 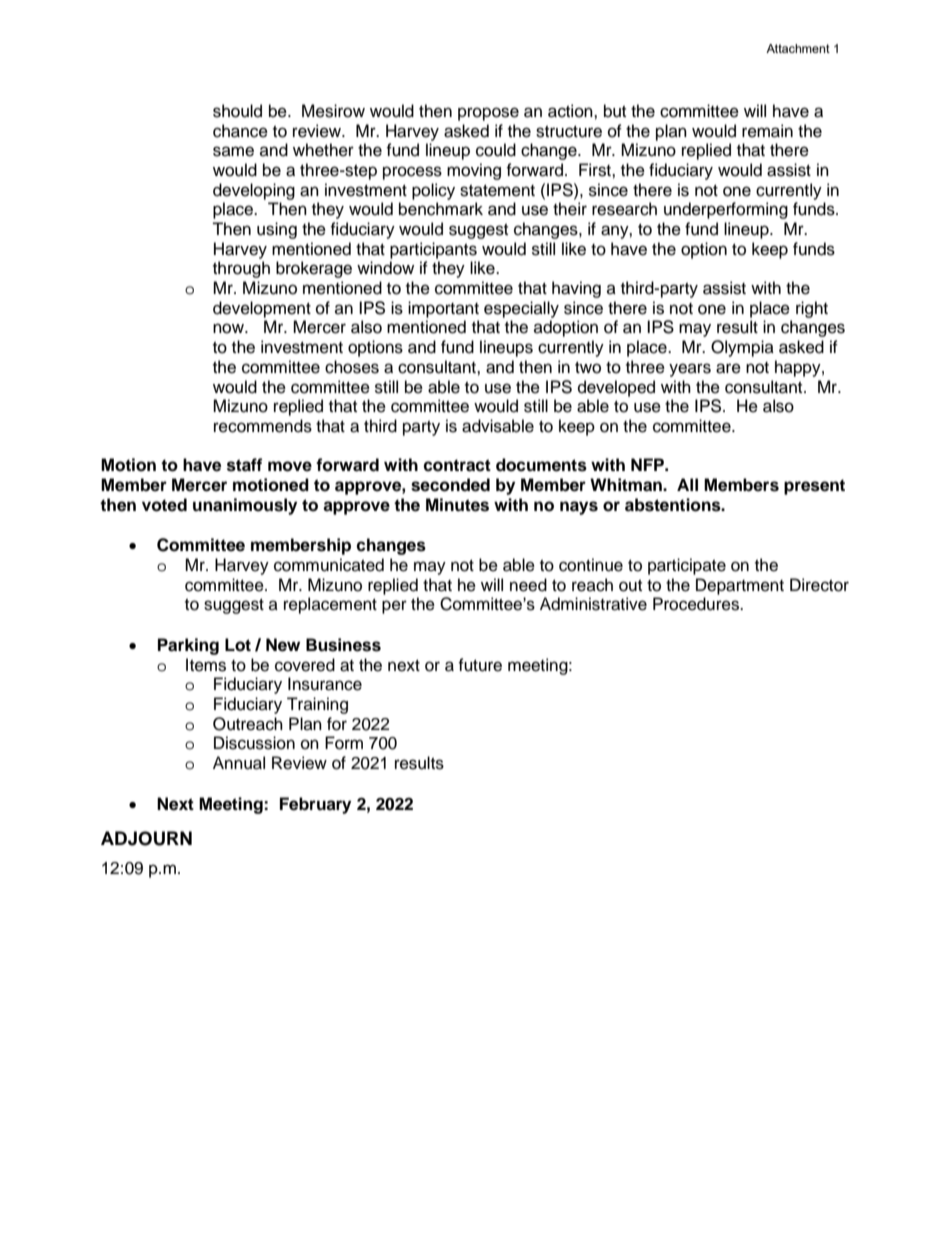 What do you see at coordinates (238, 645) in the page?
I see `Lot` at bounding box center [238, 645].
